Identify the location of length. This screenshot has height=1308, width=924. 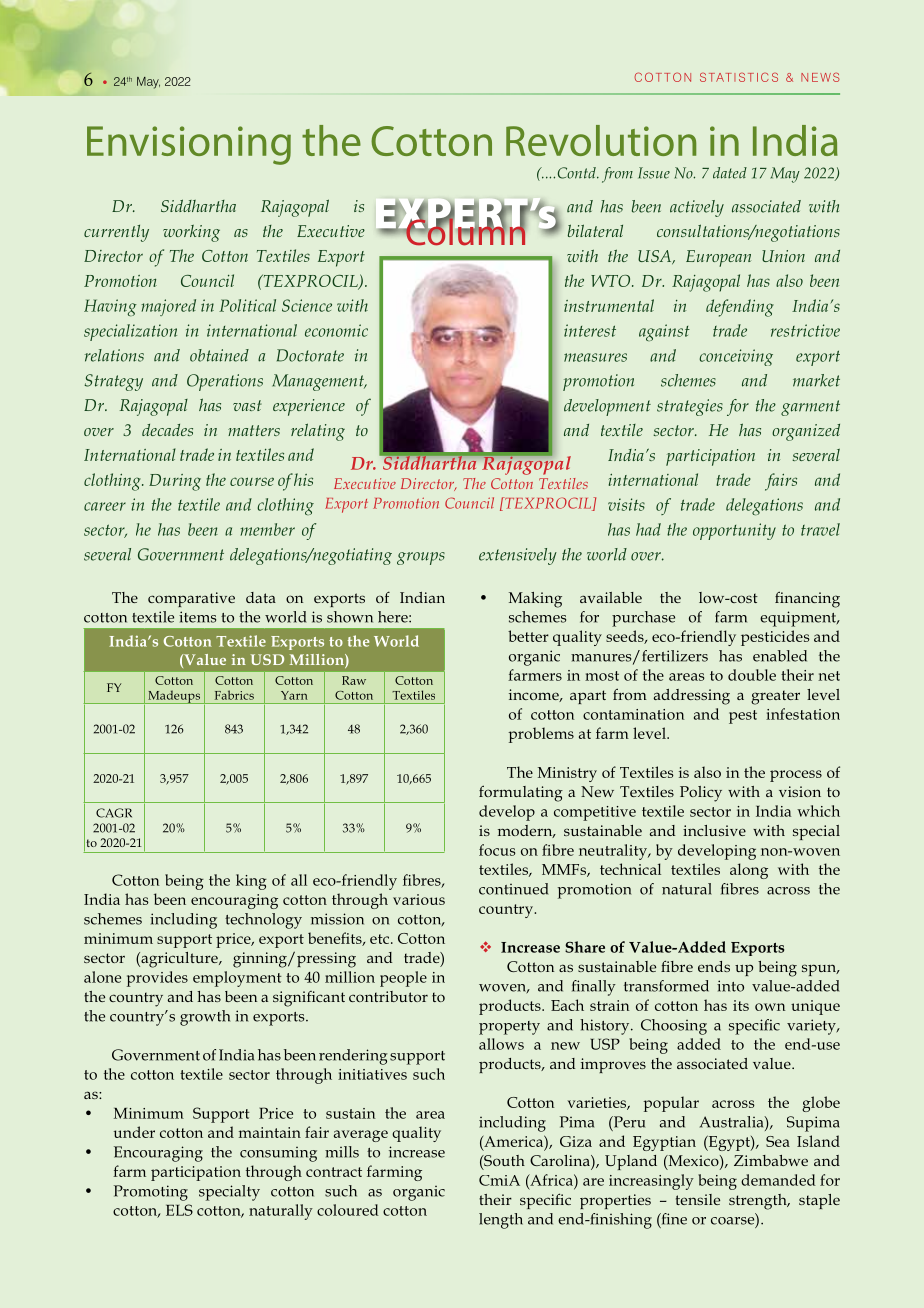
(501, 1221).
